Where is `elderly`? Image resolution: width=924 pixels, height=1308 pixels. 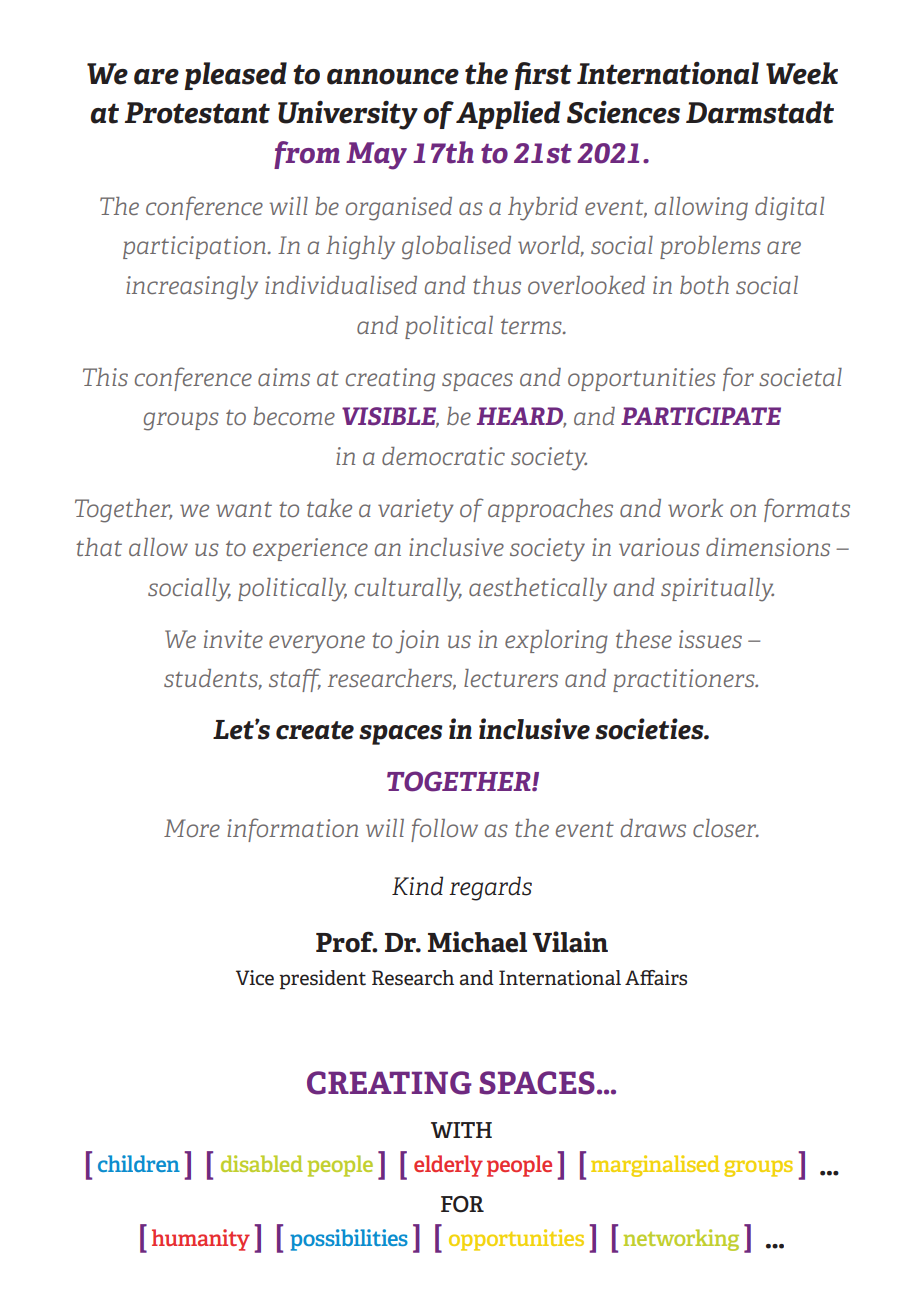
elderly is located at coordinates (448, 1166).
